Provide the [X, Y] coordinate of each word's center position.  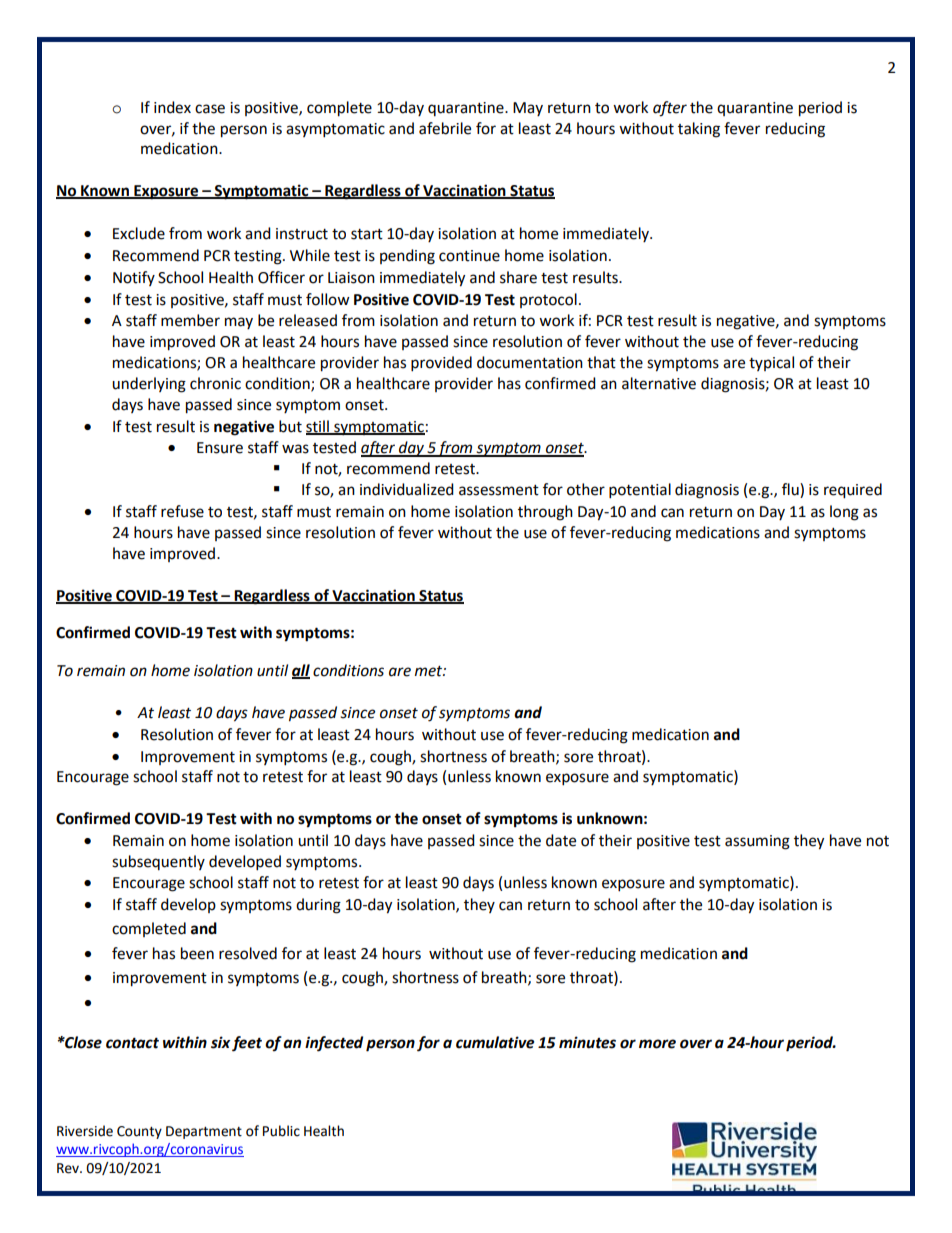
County [139, 1132]
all [301, 671]
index [172, 107]
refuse [182, 511]
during [318, 906]
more [657, 1044]
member [190, 320]
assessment [499, 490]
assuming [757, 842]
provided [441, 364]
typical [771, 363]
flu [791, 490]
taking [699, 130]
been [197, 953]
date [561, 840]
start [367, 234]
